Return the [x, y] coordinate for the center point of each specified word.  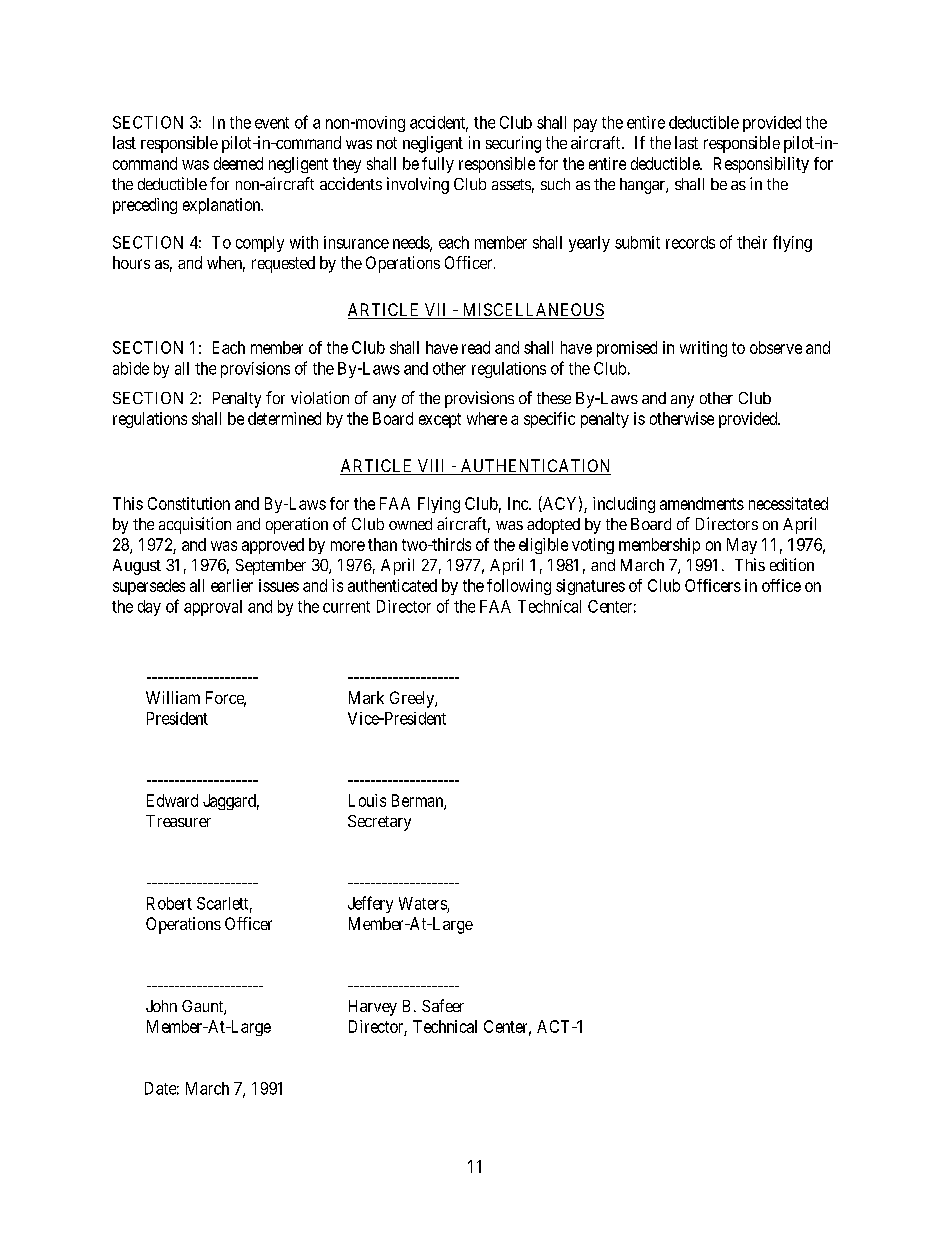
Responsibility [761, 165]
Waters [423, 903]
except [440, 420]
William [173, 697]
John [161, 1006]
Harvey [373, 1008]
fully [438, 165]
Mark [366, 697]
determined [284, 418]
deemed [238, 163]
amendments [702, 503]
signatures [590, 587]
